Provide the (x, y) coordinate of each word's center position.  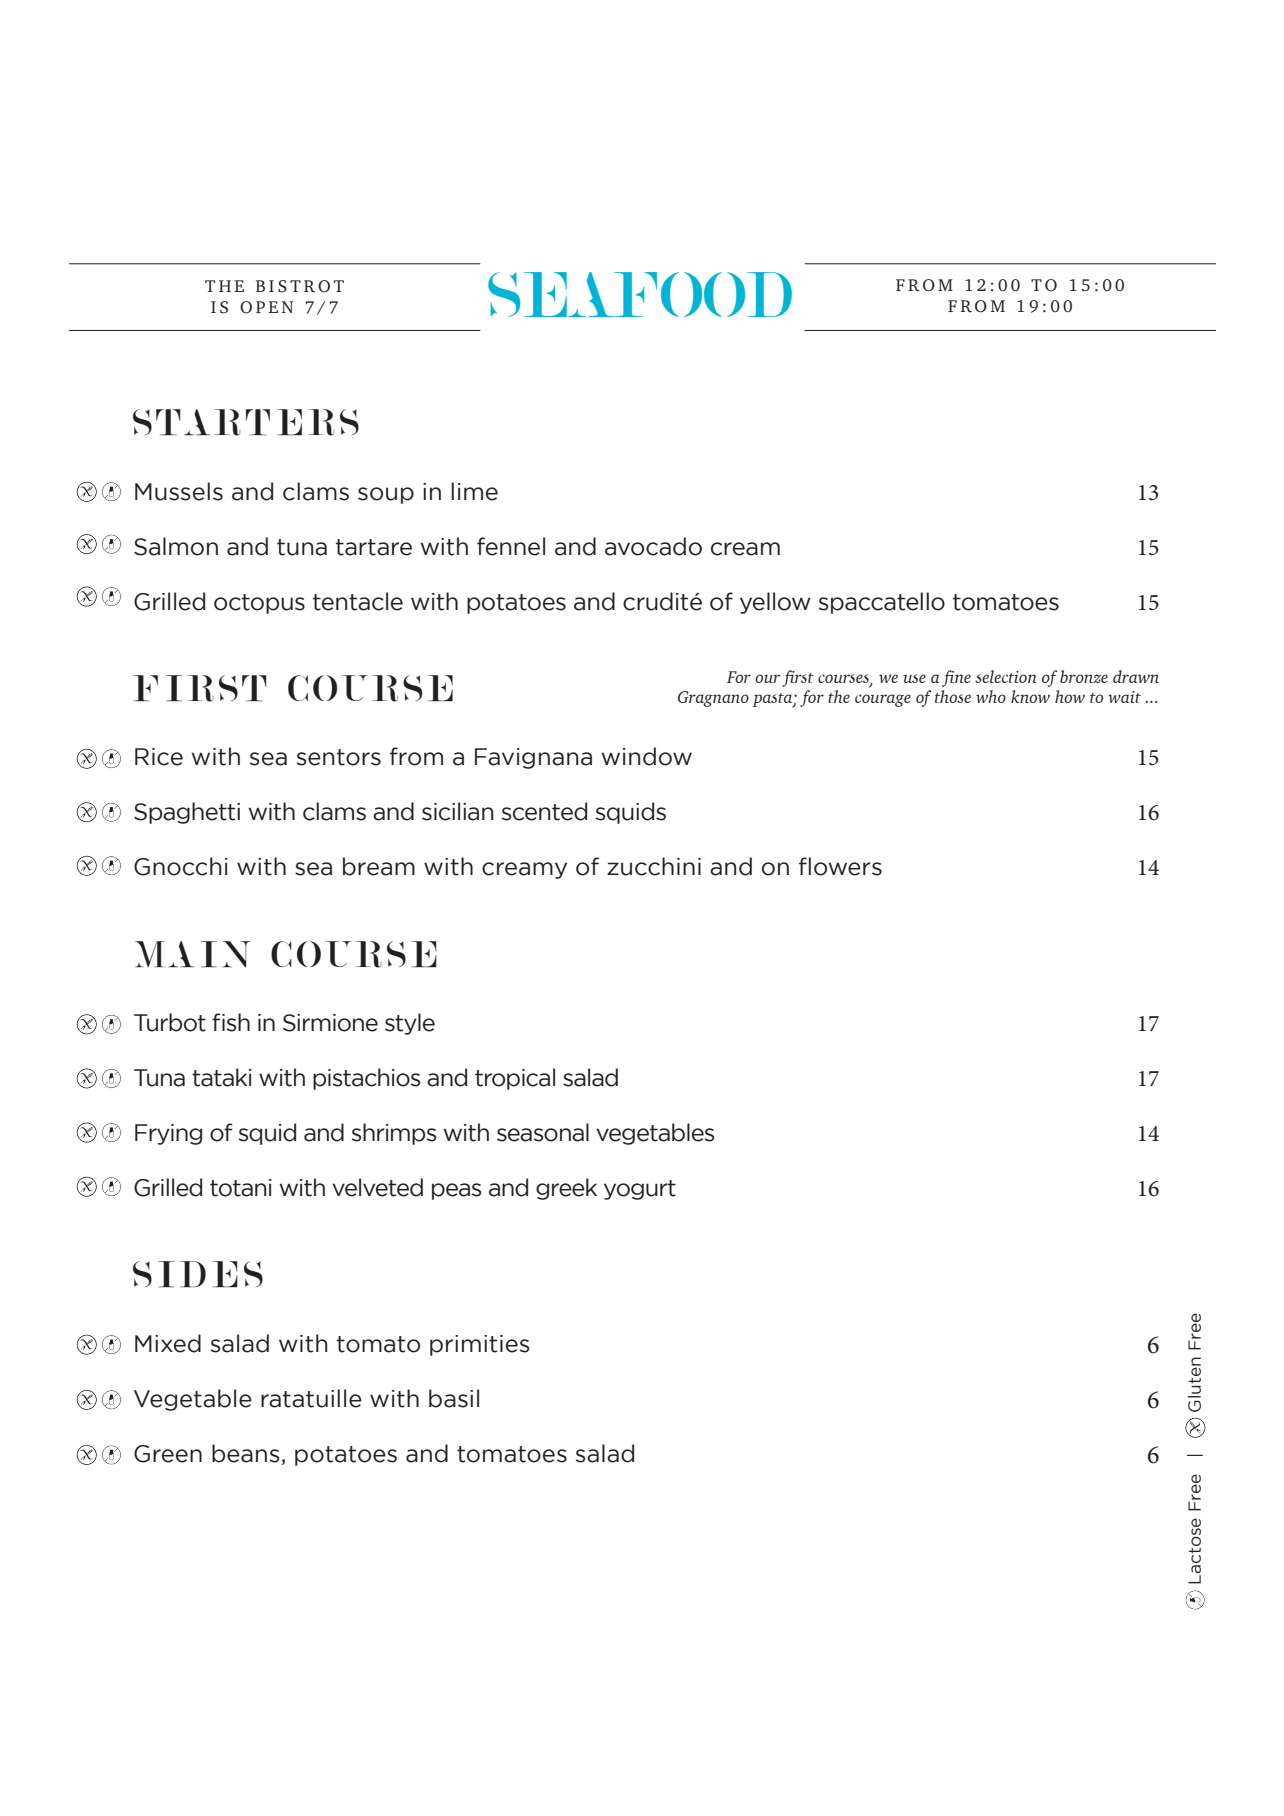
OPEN (266, 307)
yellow (775, 603)
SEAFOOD (640, 294)
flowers (840, 866)
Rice (159, 757)
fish (231, 1022)
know (1030, 696)
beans (246, 1453)
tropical (515, 1079)
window (646, 756)
